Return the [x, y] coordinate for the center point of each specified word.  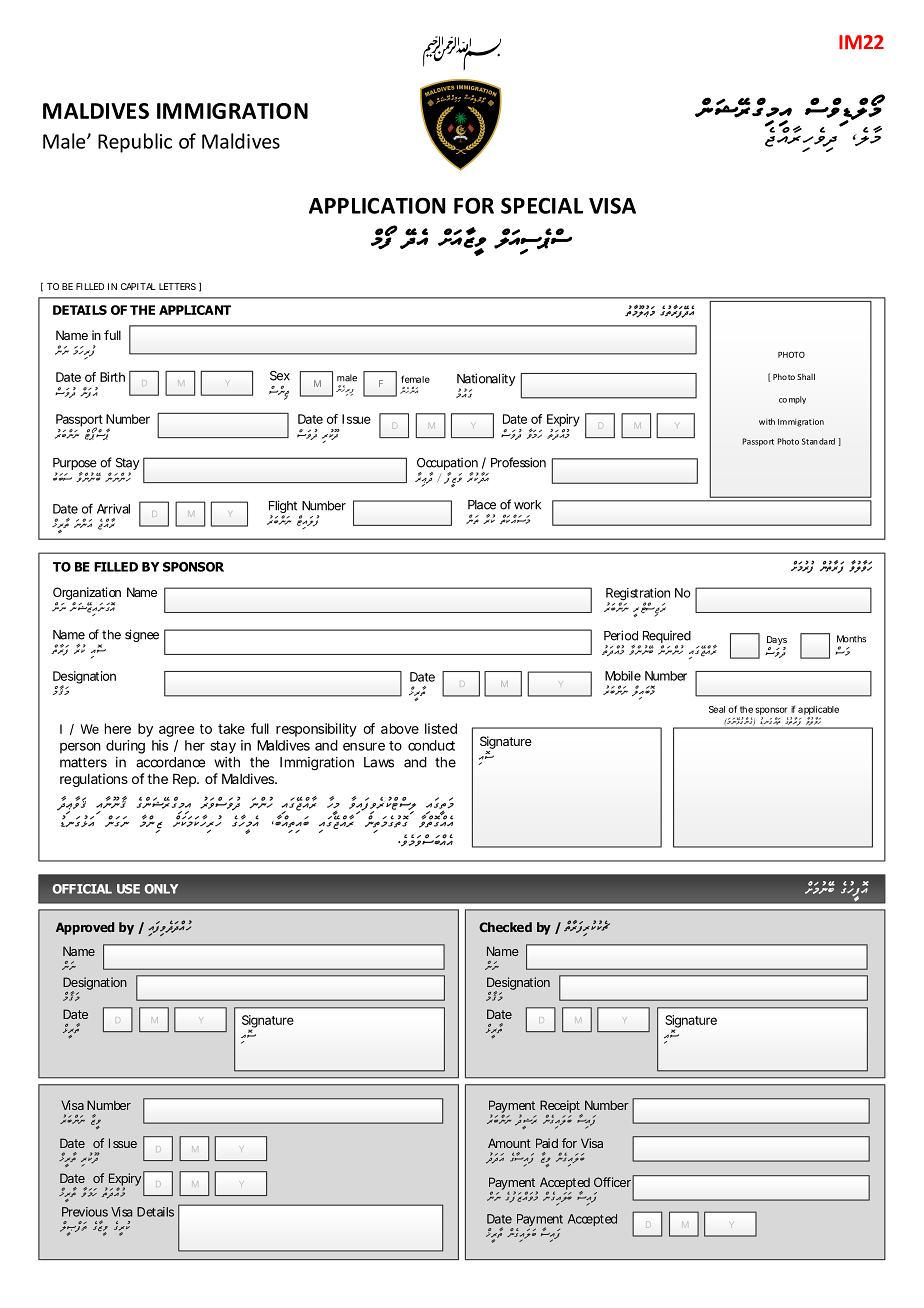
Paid [547, 1143]
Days [777, 642]
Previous [85, 1212]
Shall [806, 376]
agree [176, 731]
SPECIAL [542, 205]
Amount [509, 1143]
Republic [135, 143]
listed [441, 728]
